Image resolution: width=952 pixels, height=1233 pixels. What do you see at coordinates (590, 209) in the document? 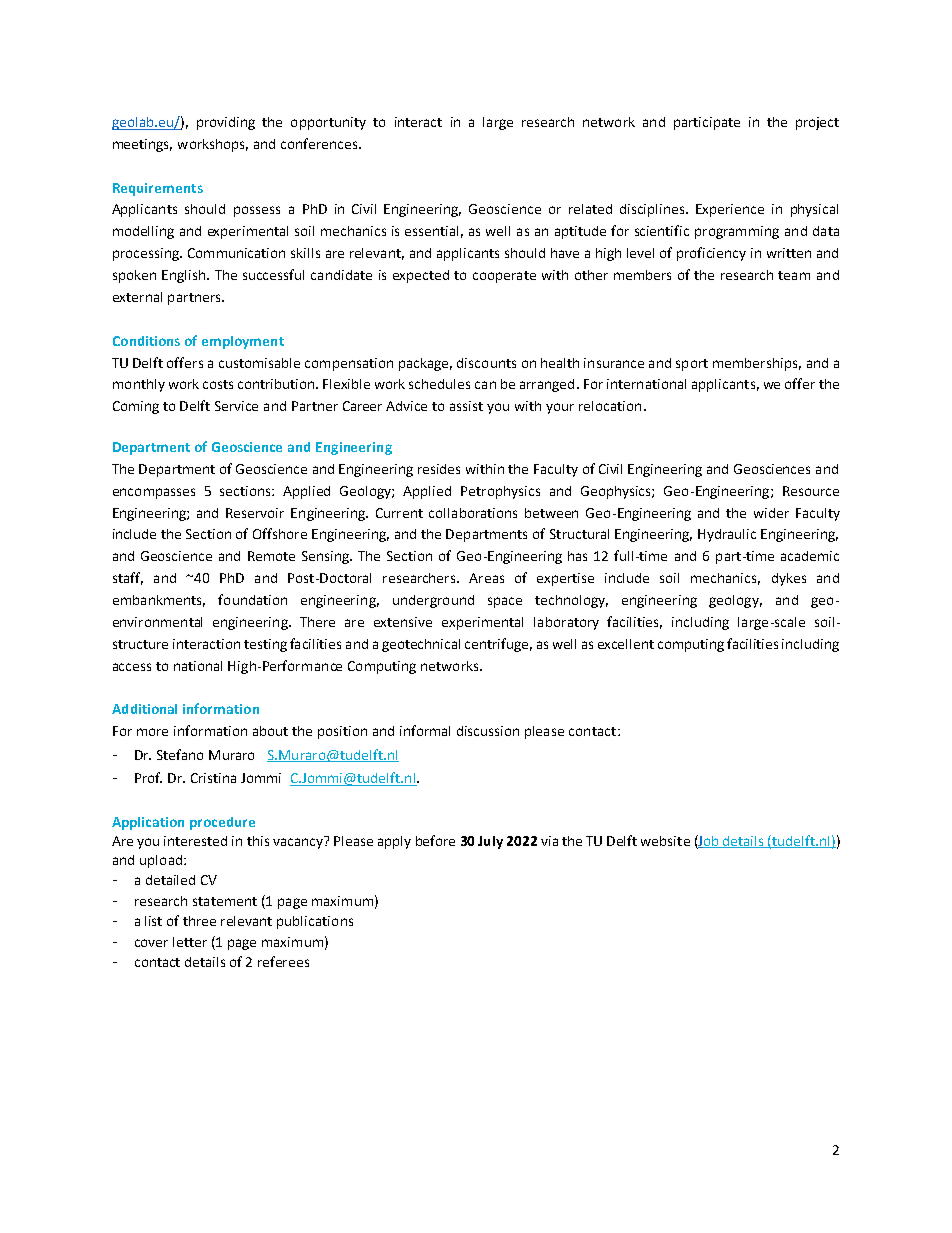
I see `related` at bounding box center [590, 209].
